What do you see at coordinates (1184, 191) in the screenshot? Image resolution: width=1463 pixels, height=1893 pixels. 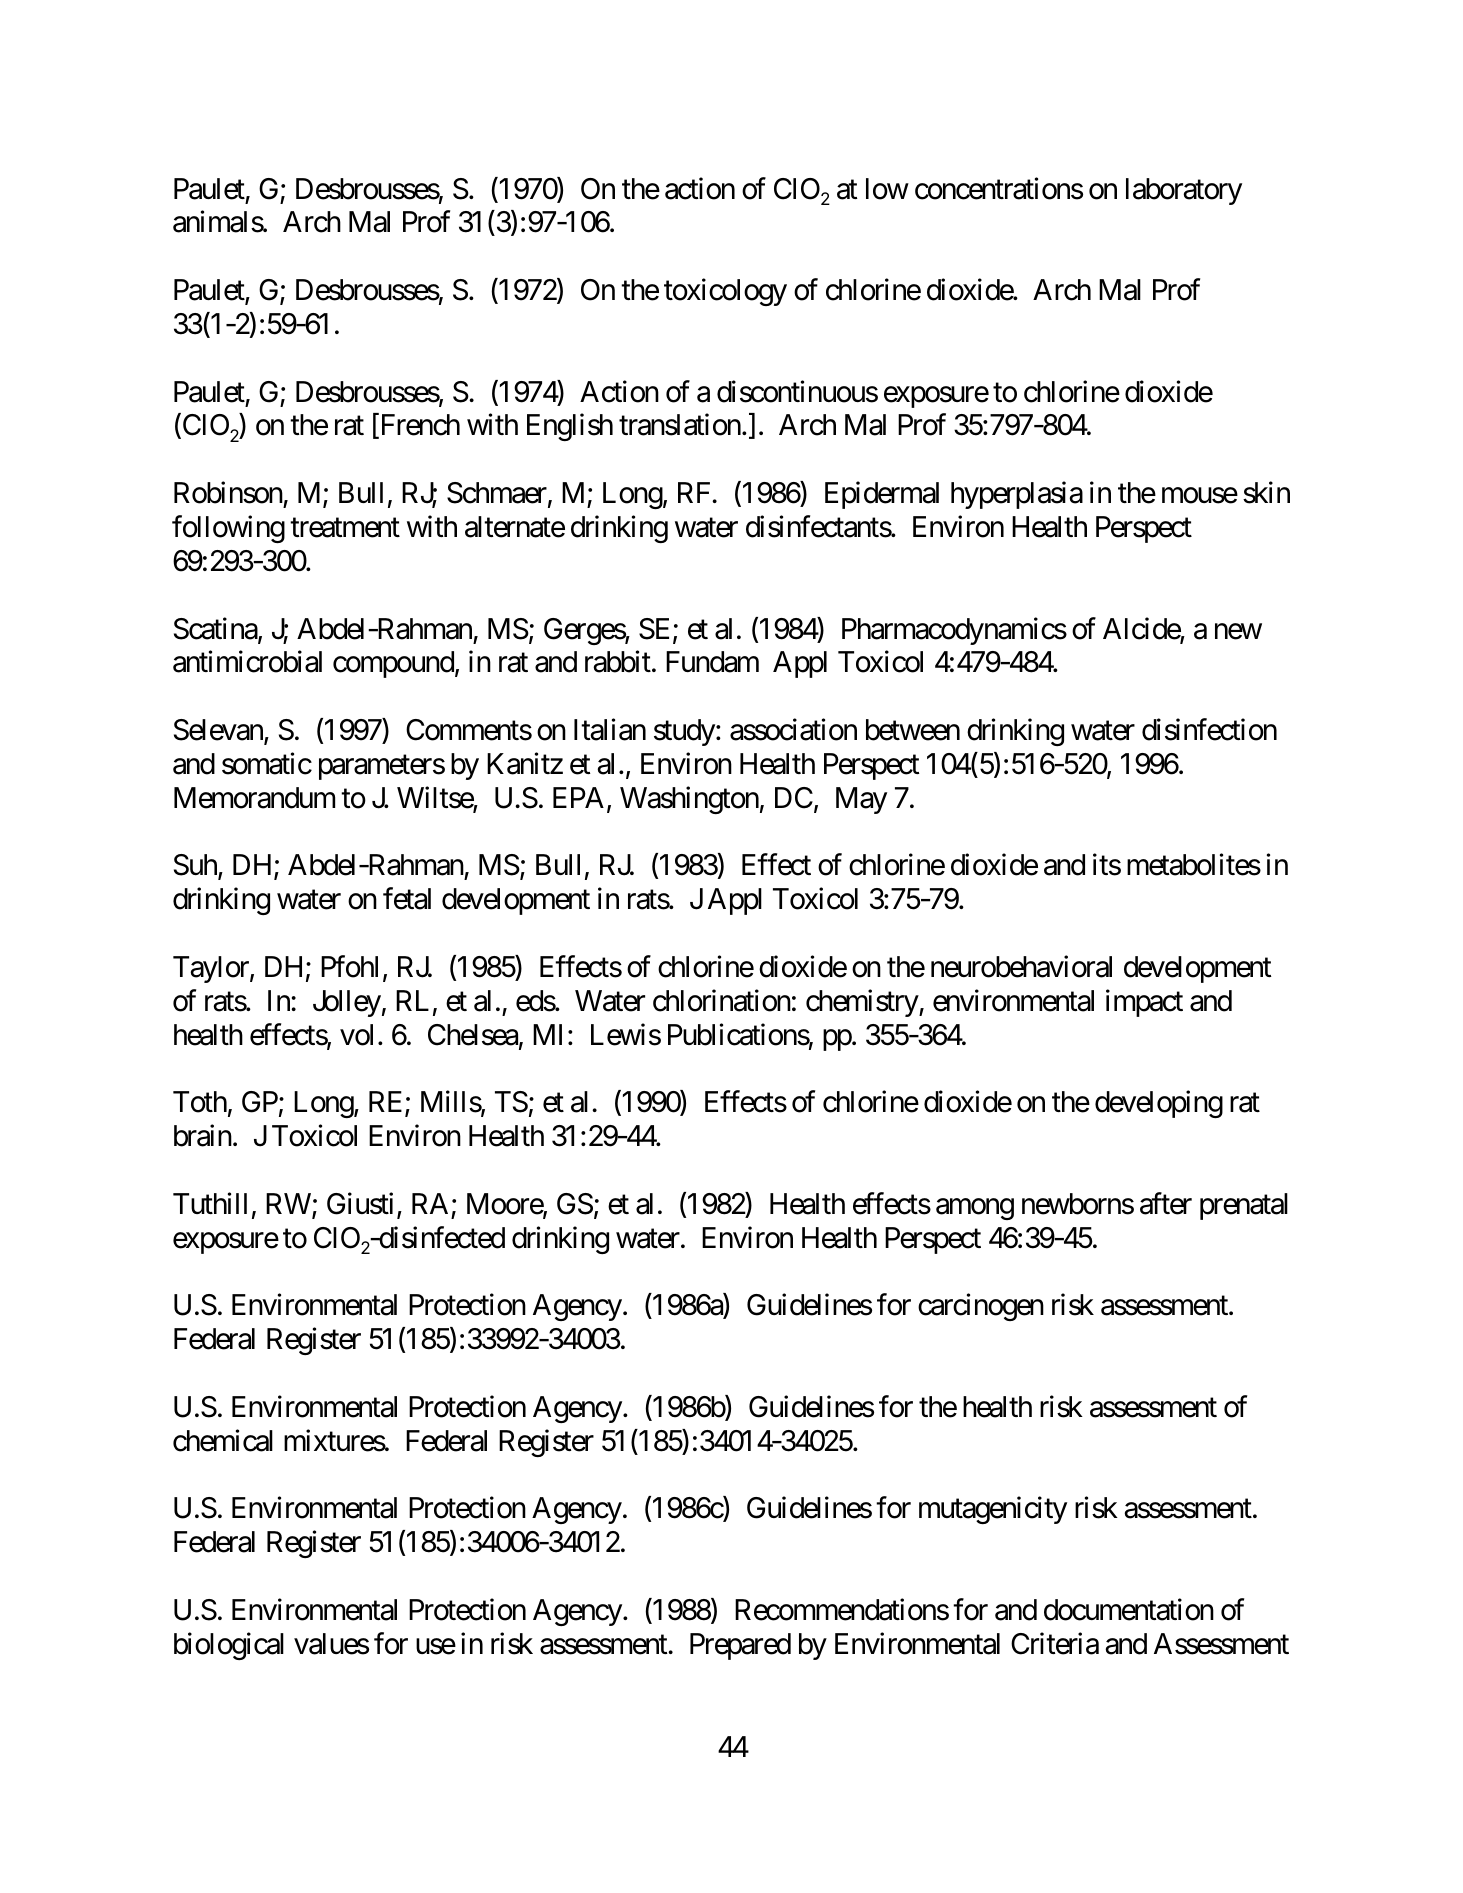 I see `laboratory` at bounding box center [1184, 191].
